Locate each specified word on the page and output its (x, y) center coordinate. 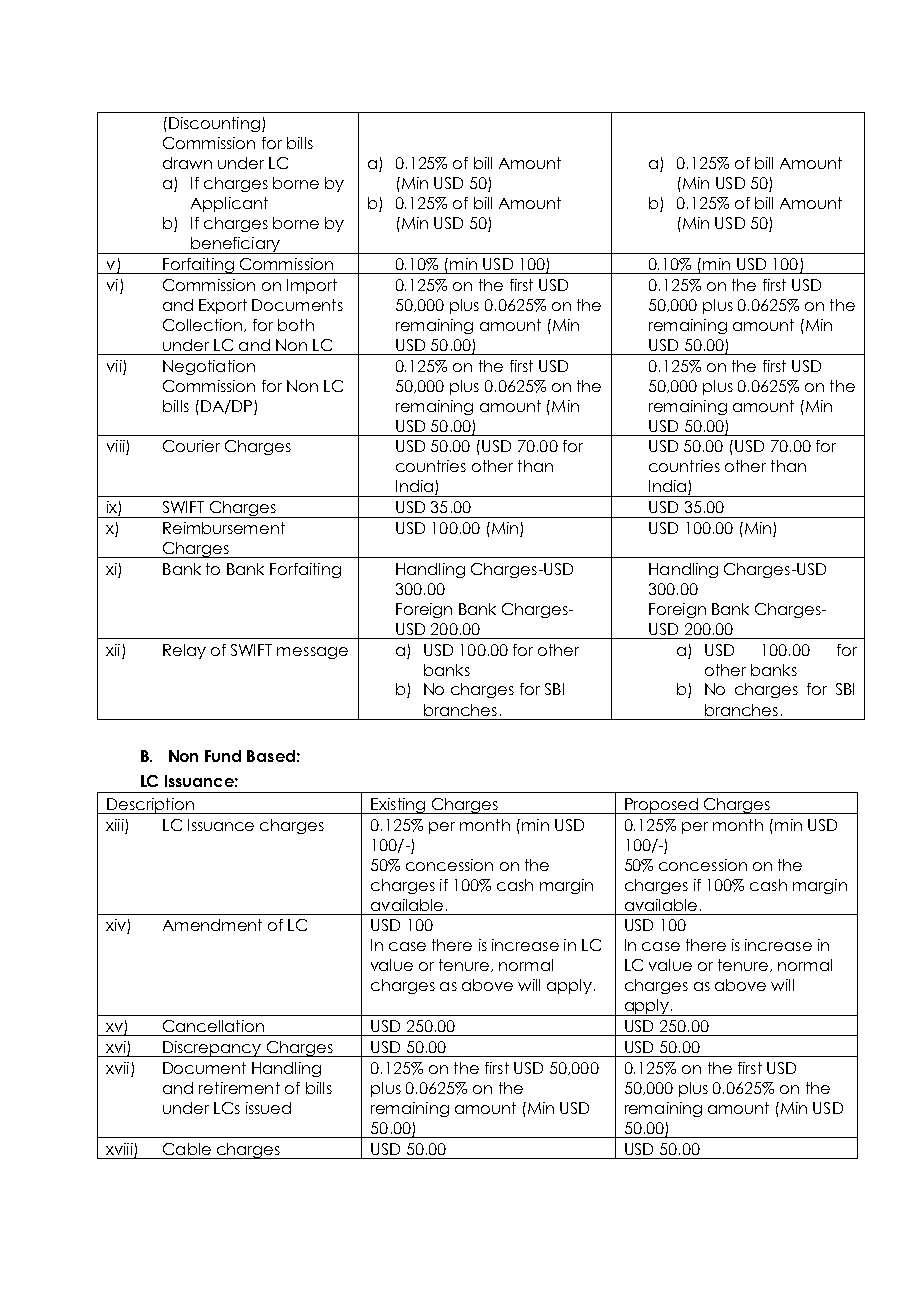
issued (268, 1108)
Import (312, 286)
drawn (187, 163)
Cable (187, 1149)
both (296, 325)
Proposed (661, 806)
